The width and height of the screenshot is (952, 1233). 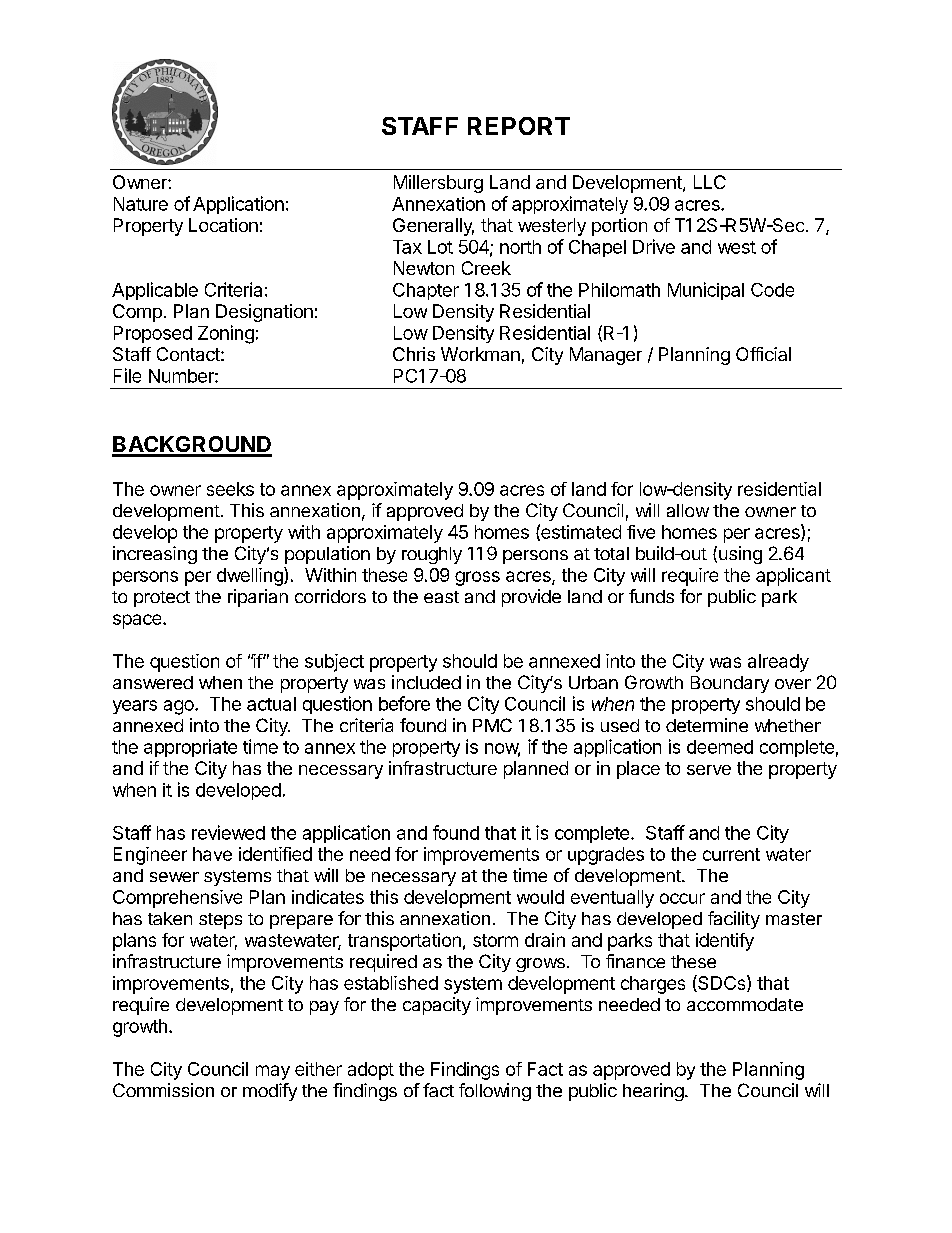 I want to click on funds, so click(x=651, y=596).
